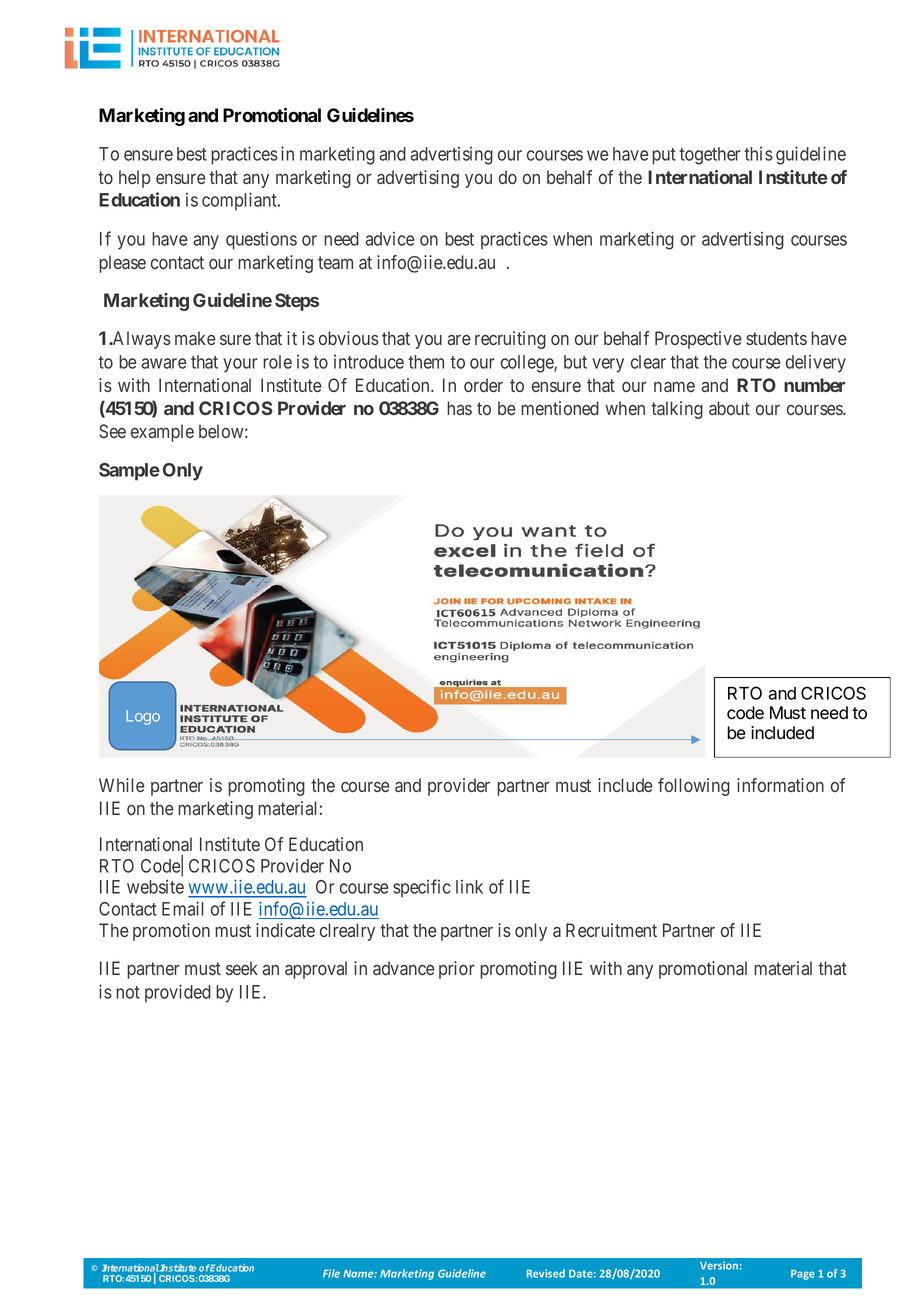 The width and height of the screenshot is (924, 1308). I want to click on compliant, so click(240, 201).
